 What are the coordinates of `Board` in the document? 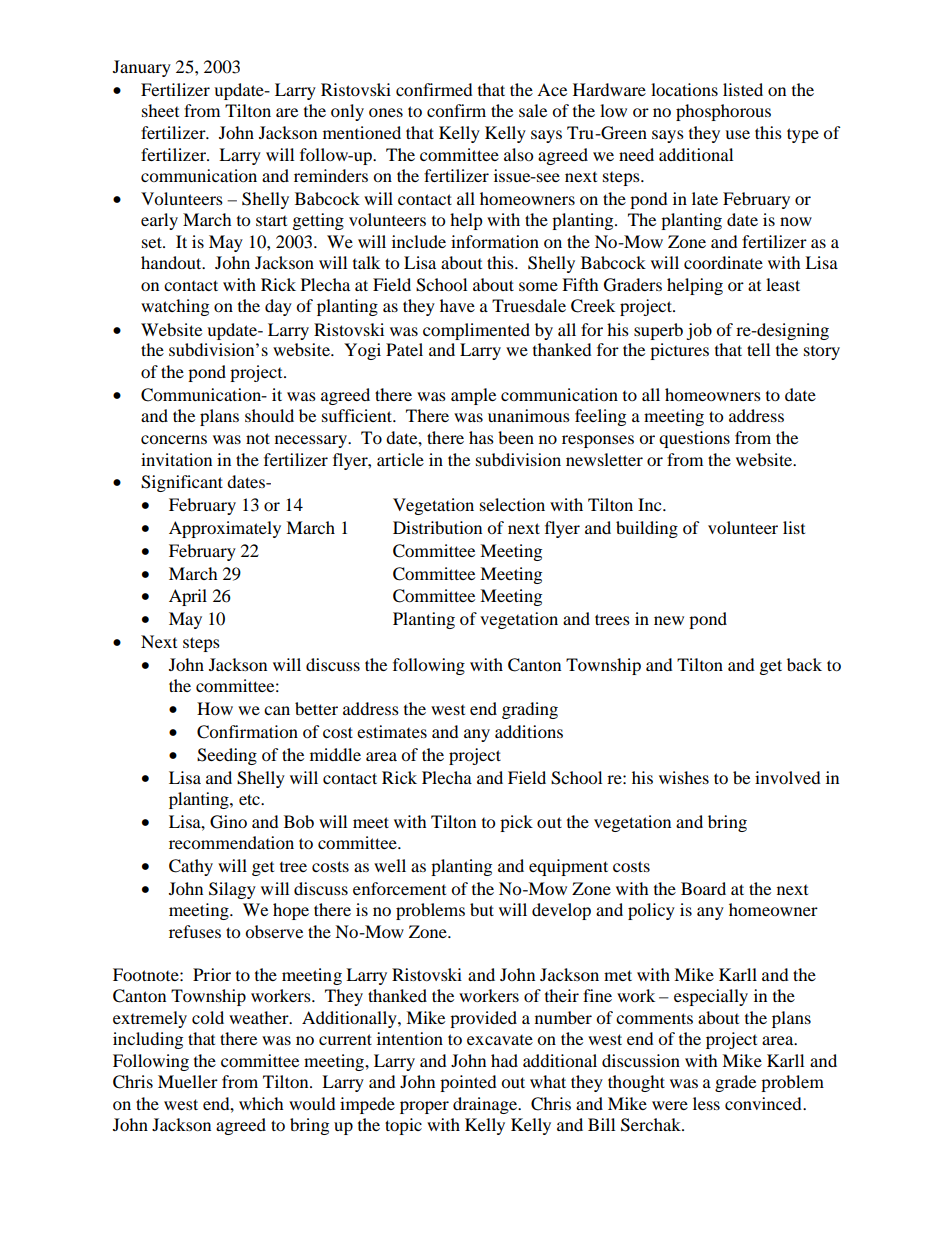 It's located at (703, 888).
